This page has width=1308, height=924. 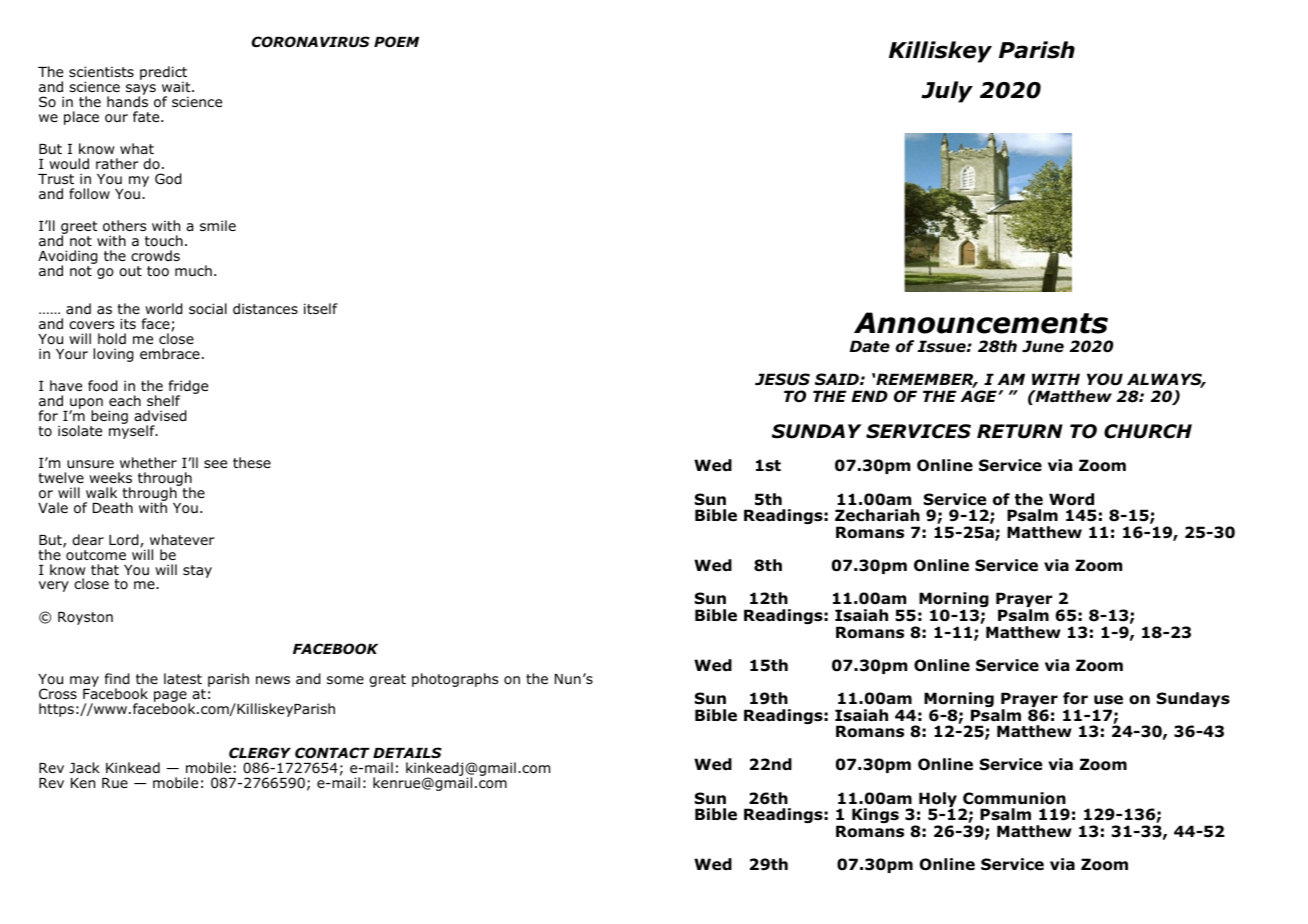 I want to click on Jack, so click(x=84, y=767).
